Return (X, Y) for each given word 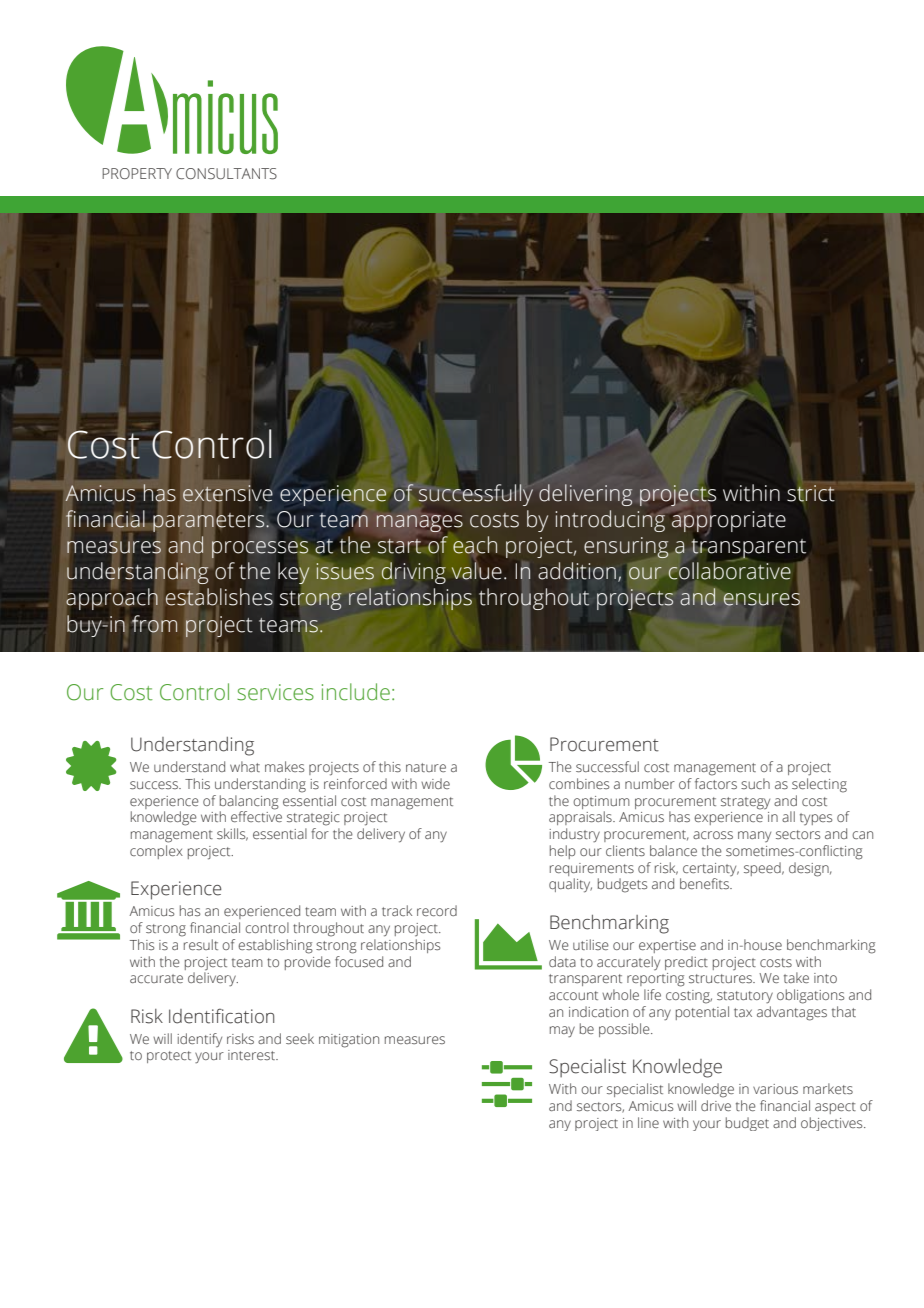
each (475, 545)
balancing (249, 802)
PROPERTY (137, 173)
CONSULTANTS (226, 174)
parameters (210, 522)
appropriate (728, 522)
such (755, 783)
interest (253, 1055)
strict (811, 493)
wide (435, 783)
